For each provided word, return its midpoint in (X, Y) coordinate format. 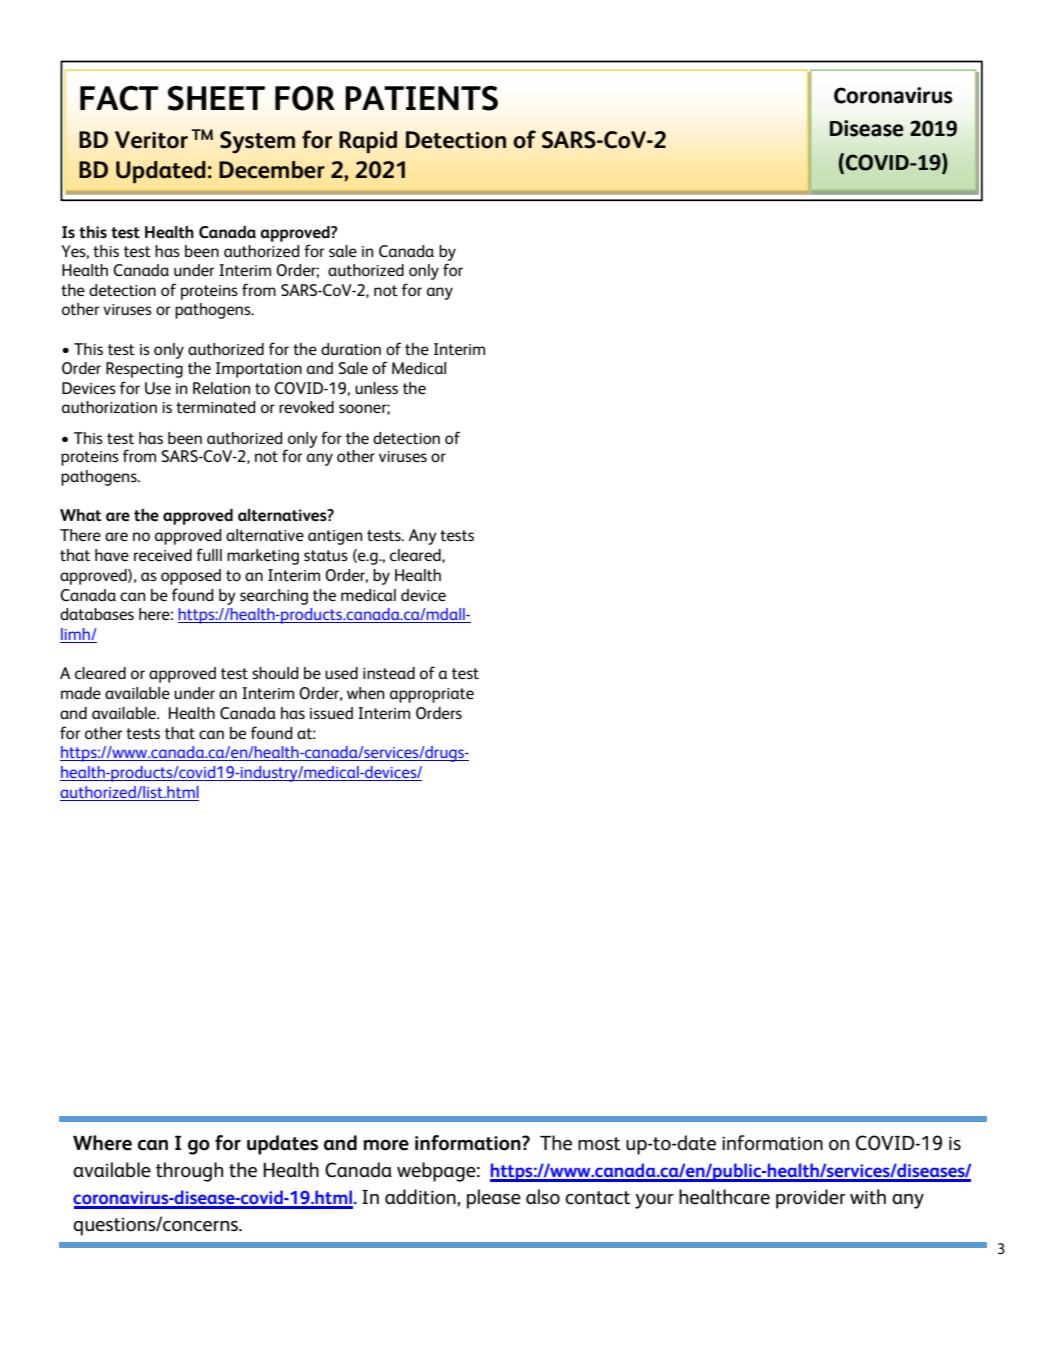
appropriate (432, 695)
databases (97, 614)
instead (389, 673)
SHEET (216, 98)
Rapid (368, 142)
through (189, 1172)
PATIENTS (421, 98)
